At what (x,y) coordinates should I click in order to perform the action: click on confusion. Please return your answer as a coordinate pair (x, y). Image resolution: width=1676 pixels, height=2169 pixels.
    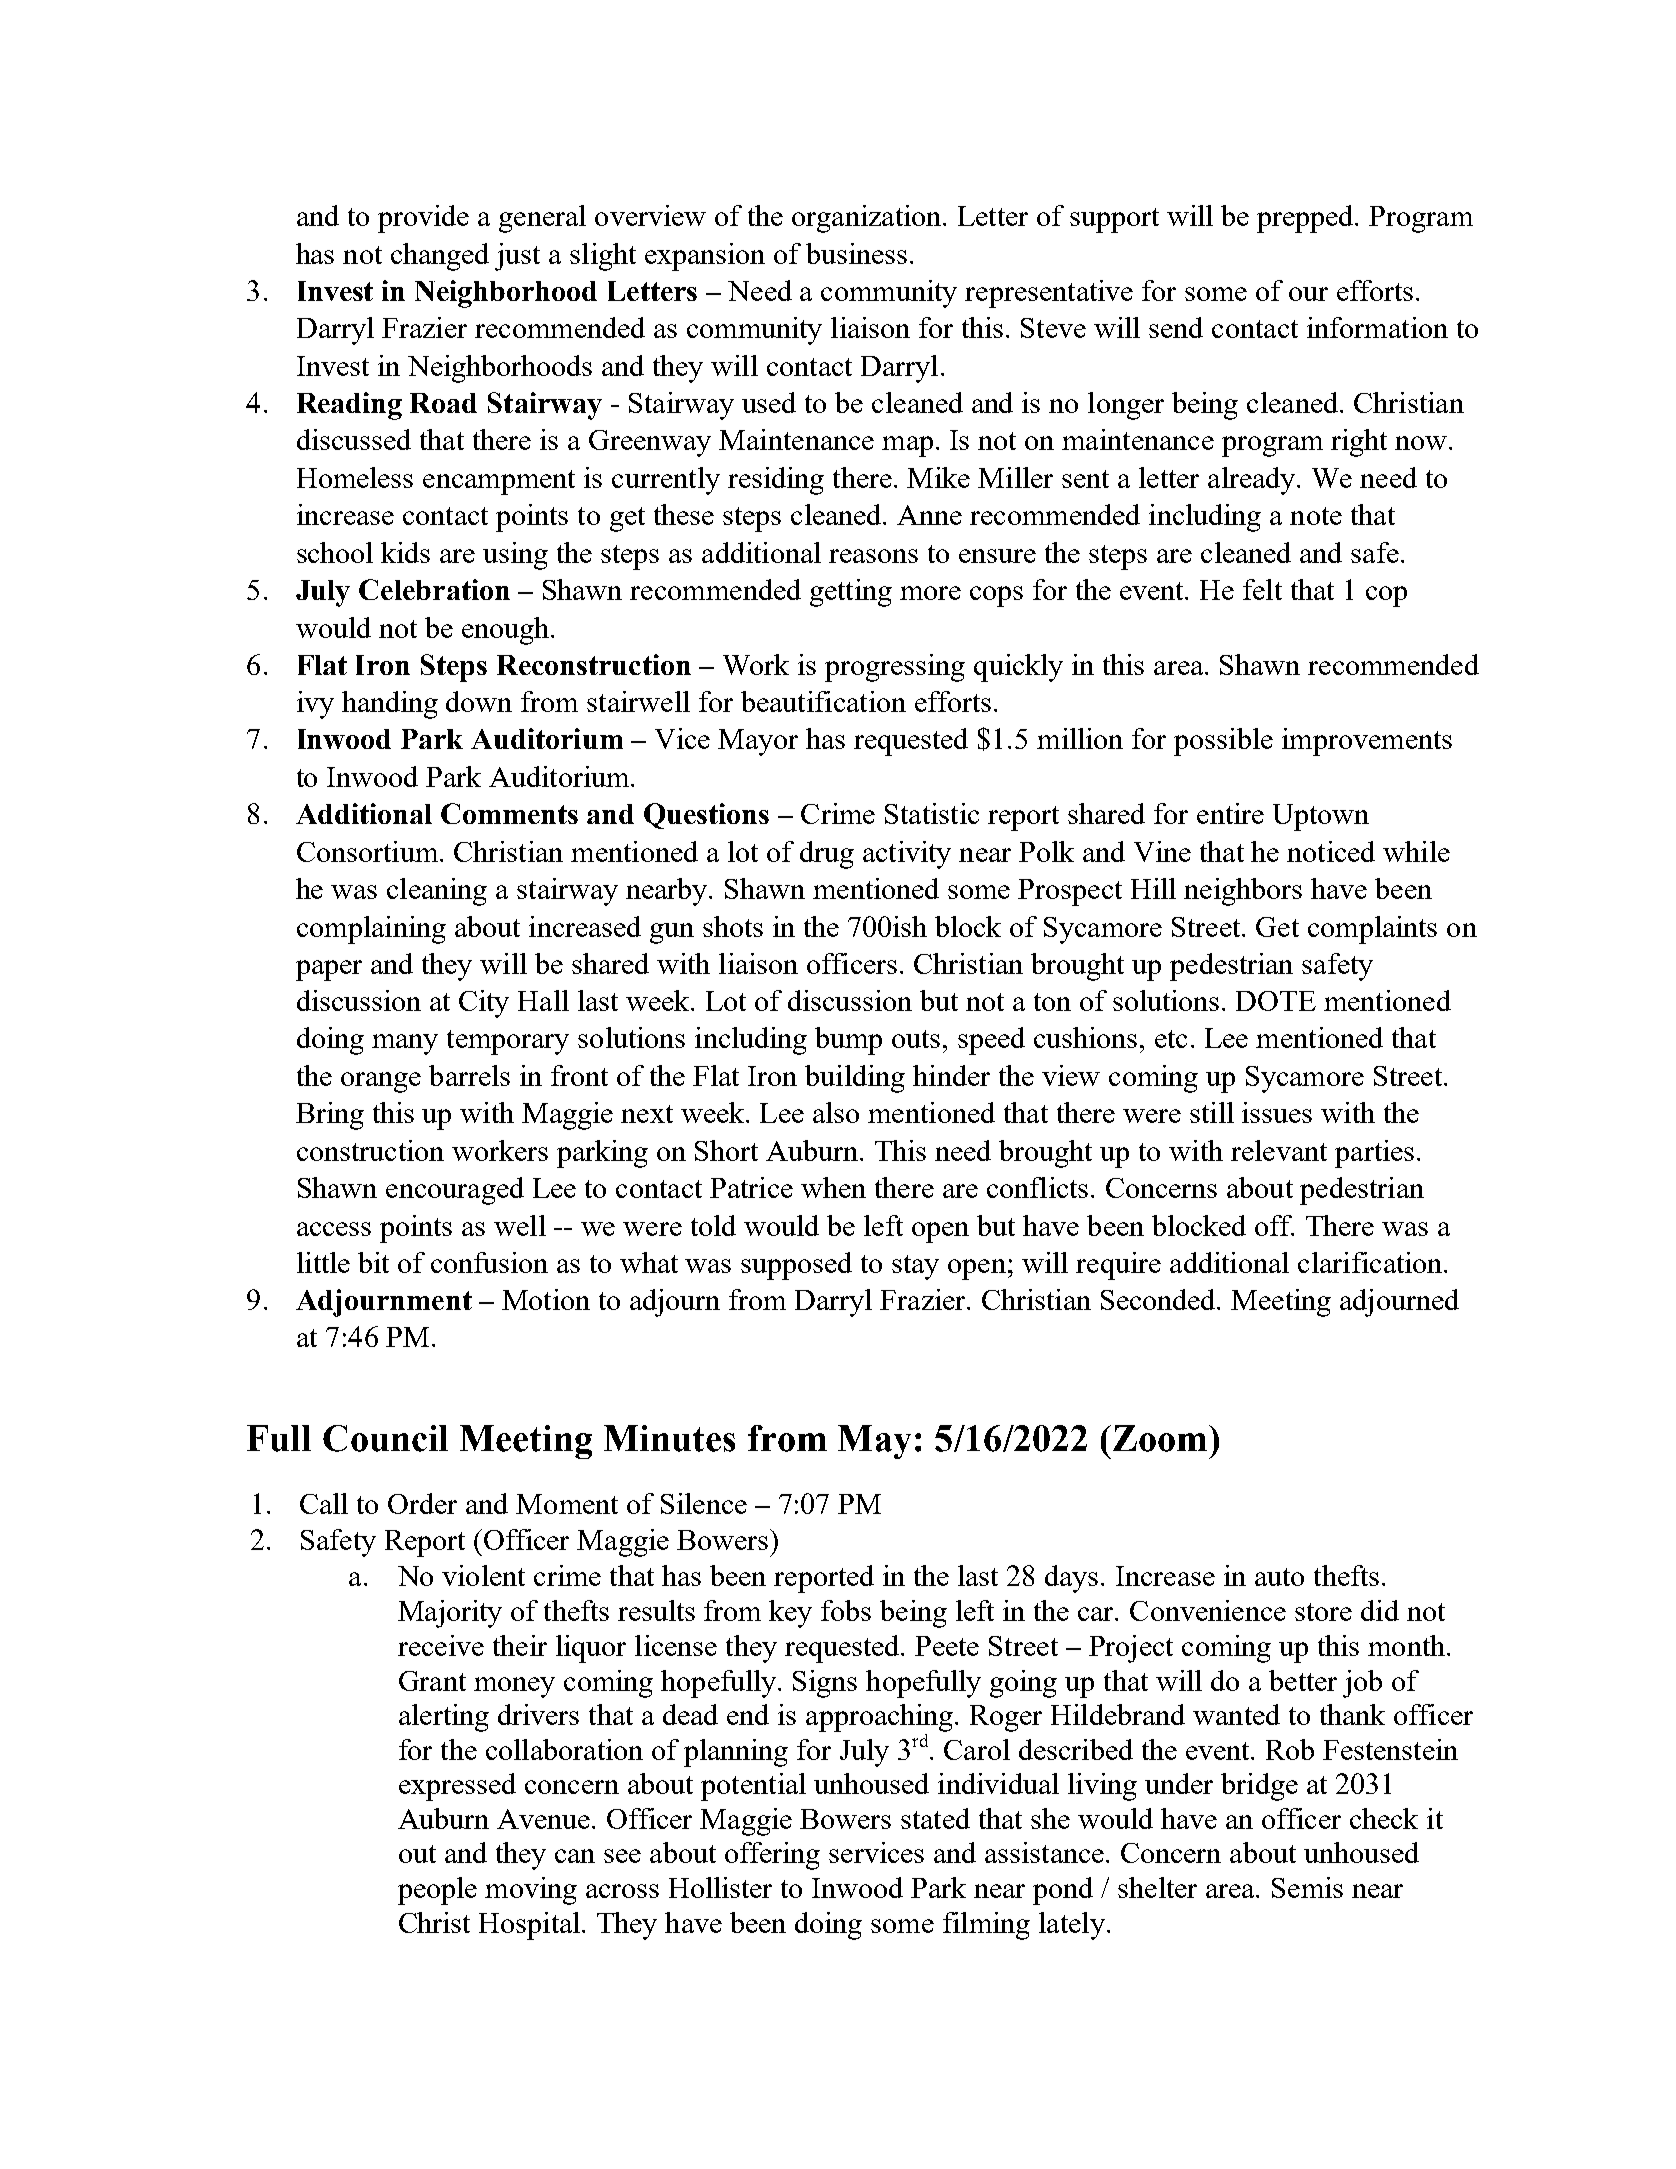
    Looking at the image, I should click on (489, 1262).
